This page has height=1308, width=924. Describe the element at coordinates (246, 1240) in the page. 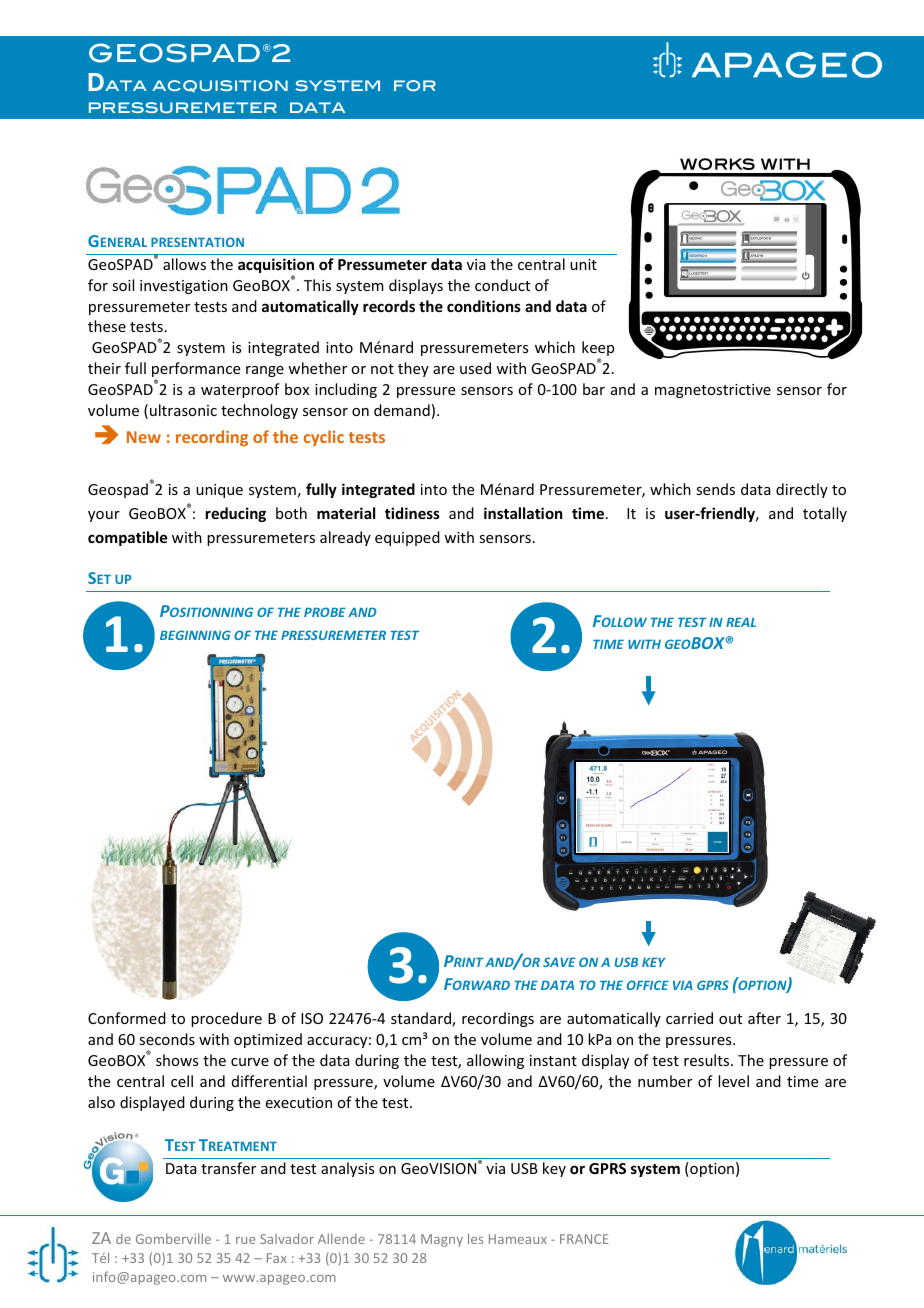

I see `rue` at that location.
